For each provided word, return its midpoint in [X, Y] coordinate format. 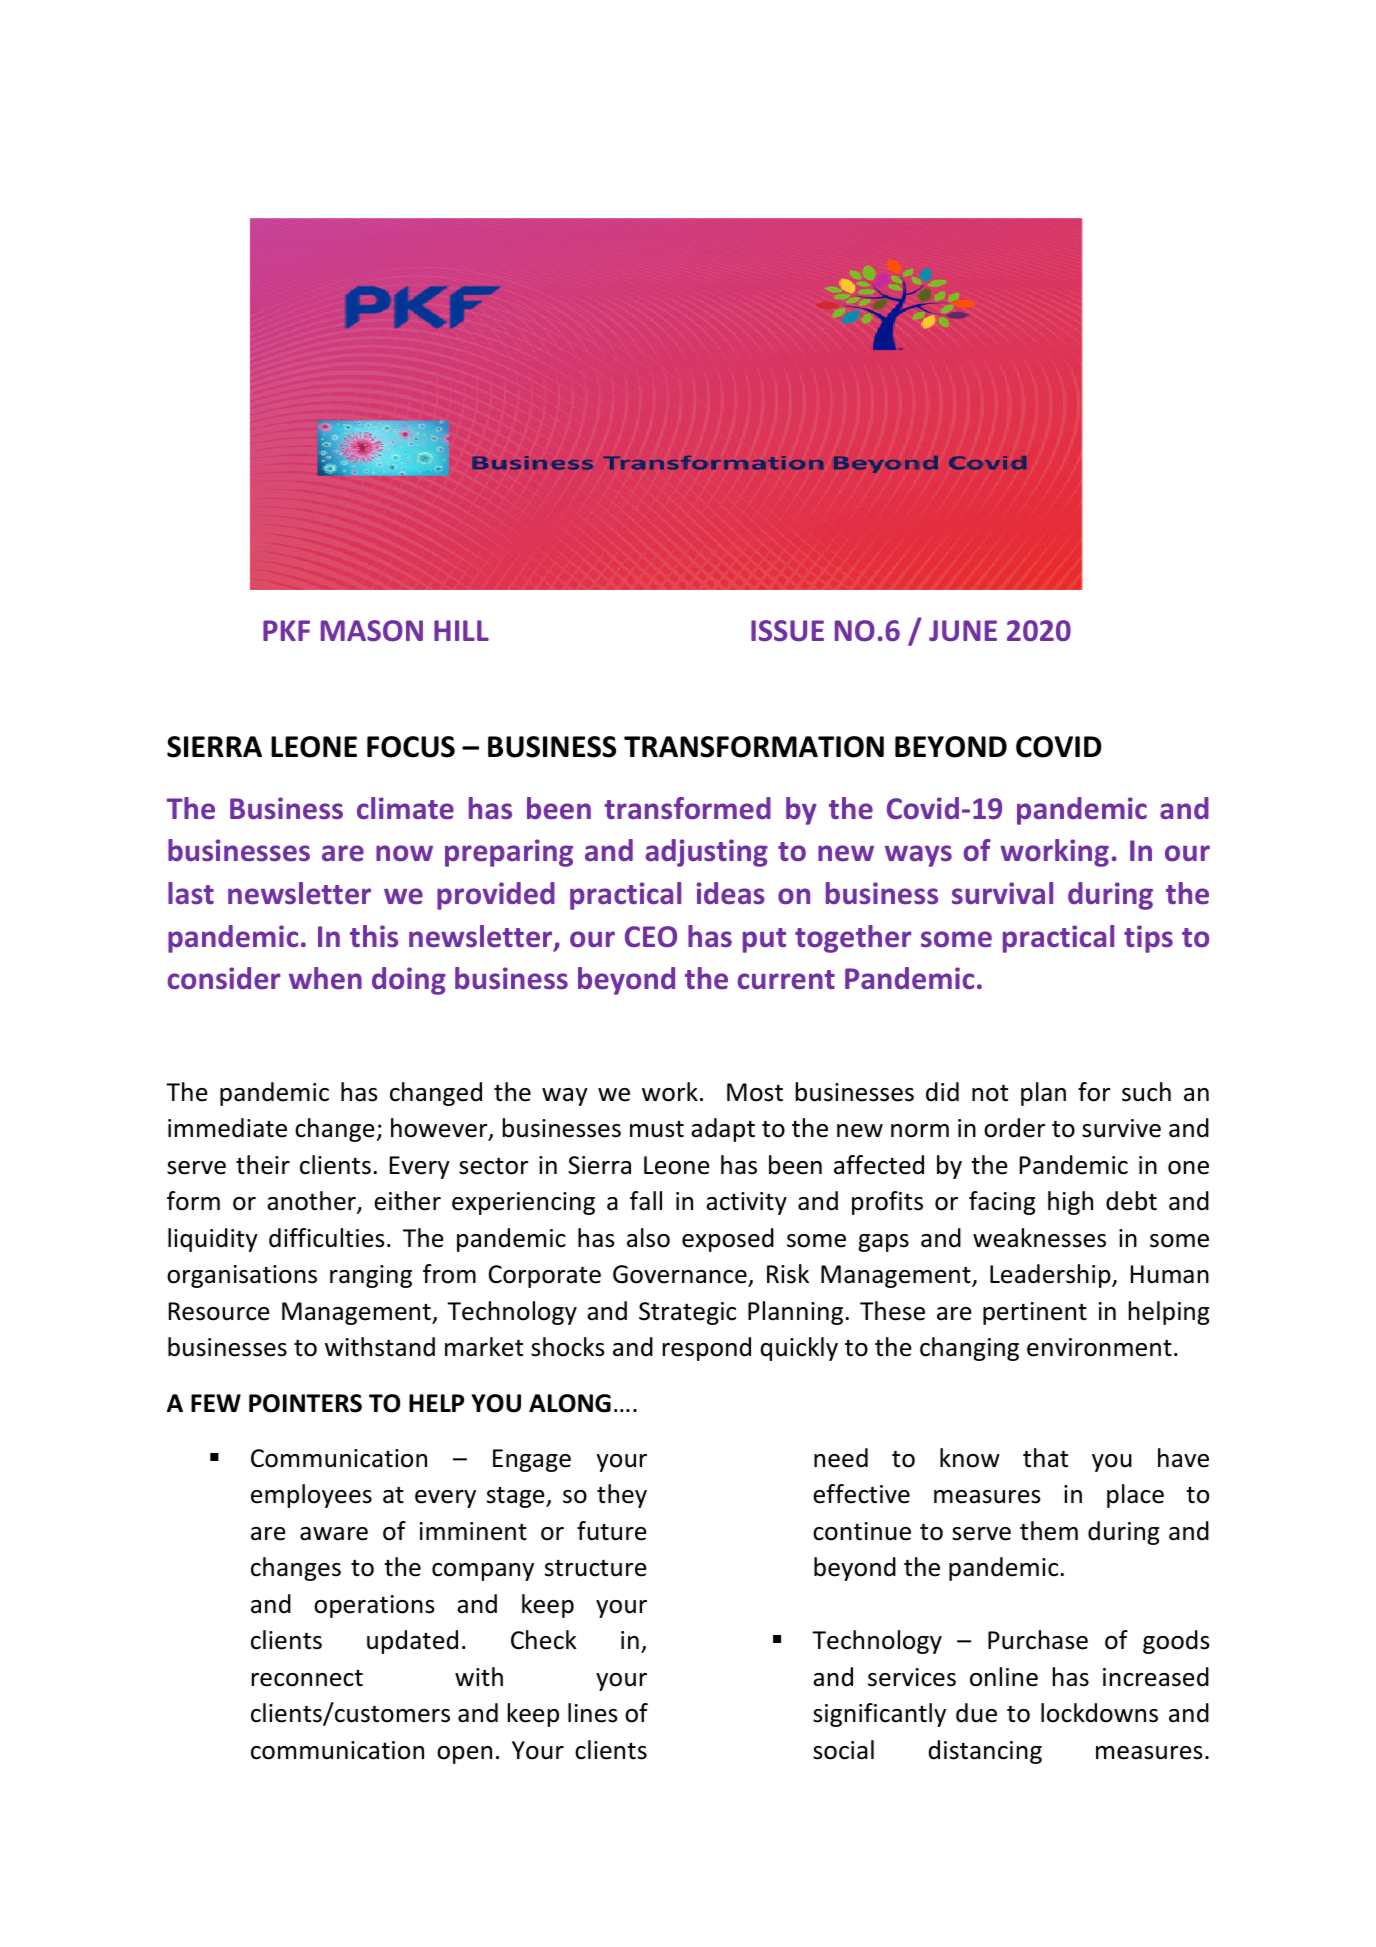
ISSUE [787, 631]
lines [592, 1713]
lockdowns [1099, 1713]
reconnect [307, 1678]
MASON [372, 631]
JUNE [963, 631]
